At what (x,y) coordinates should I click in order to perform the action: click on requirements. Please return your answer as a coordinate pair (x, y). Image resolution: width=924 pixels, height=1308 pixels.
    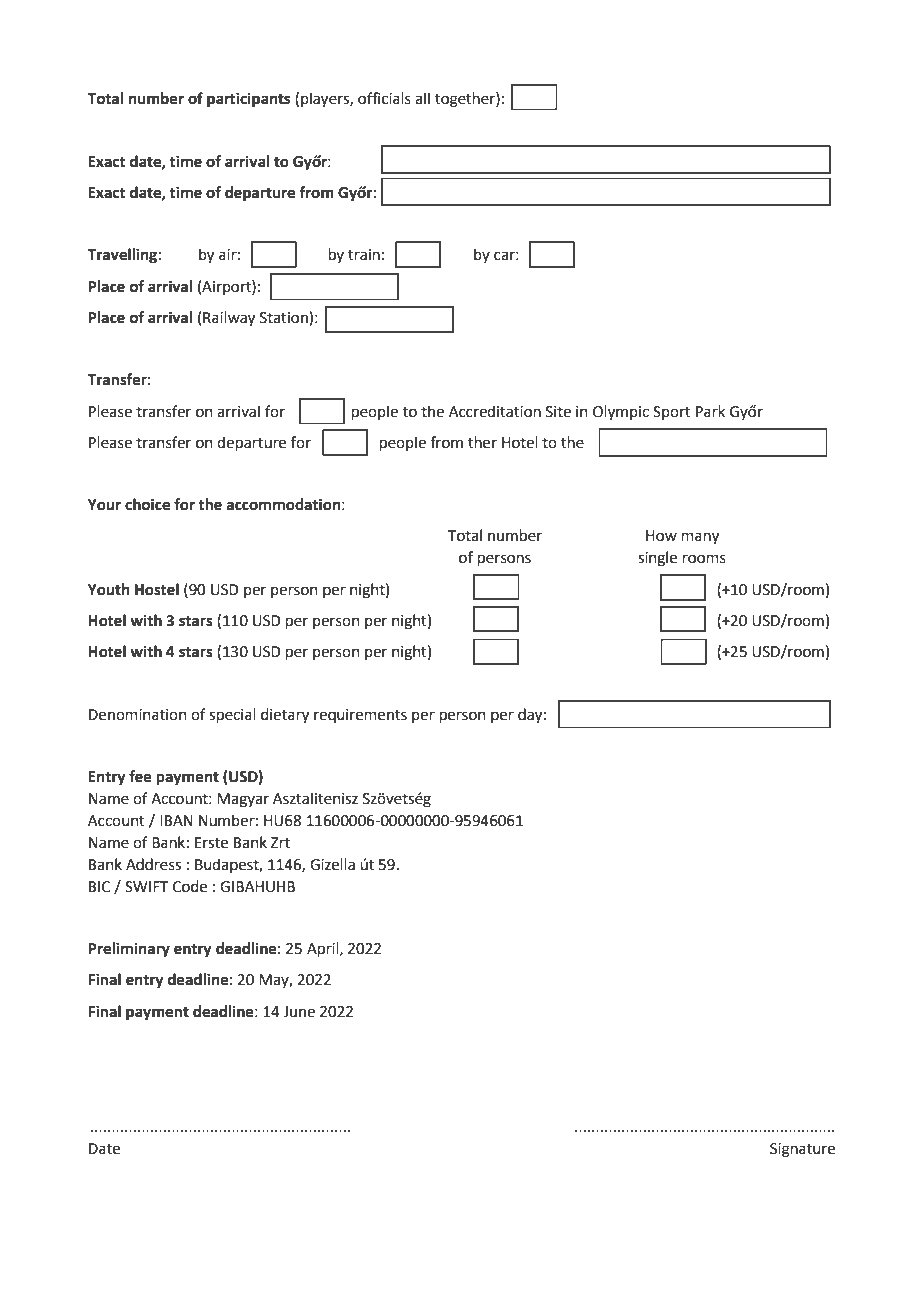
    Looking at the image, I should click on (360, 716).
